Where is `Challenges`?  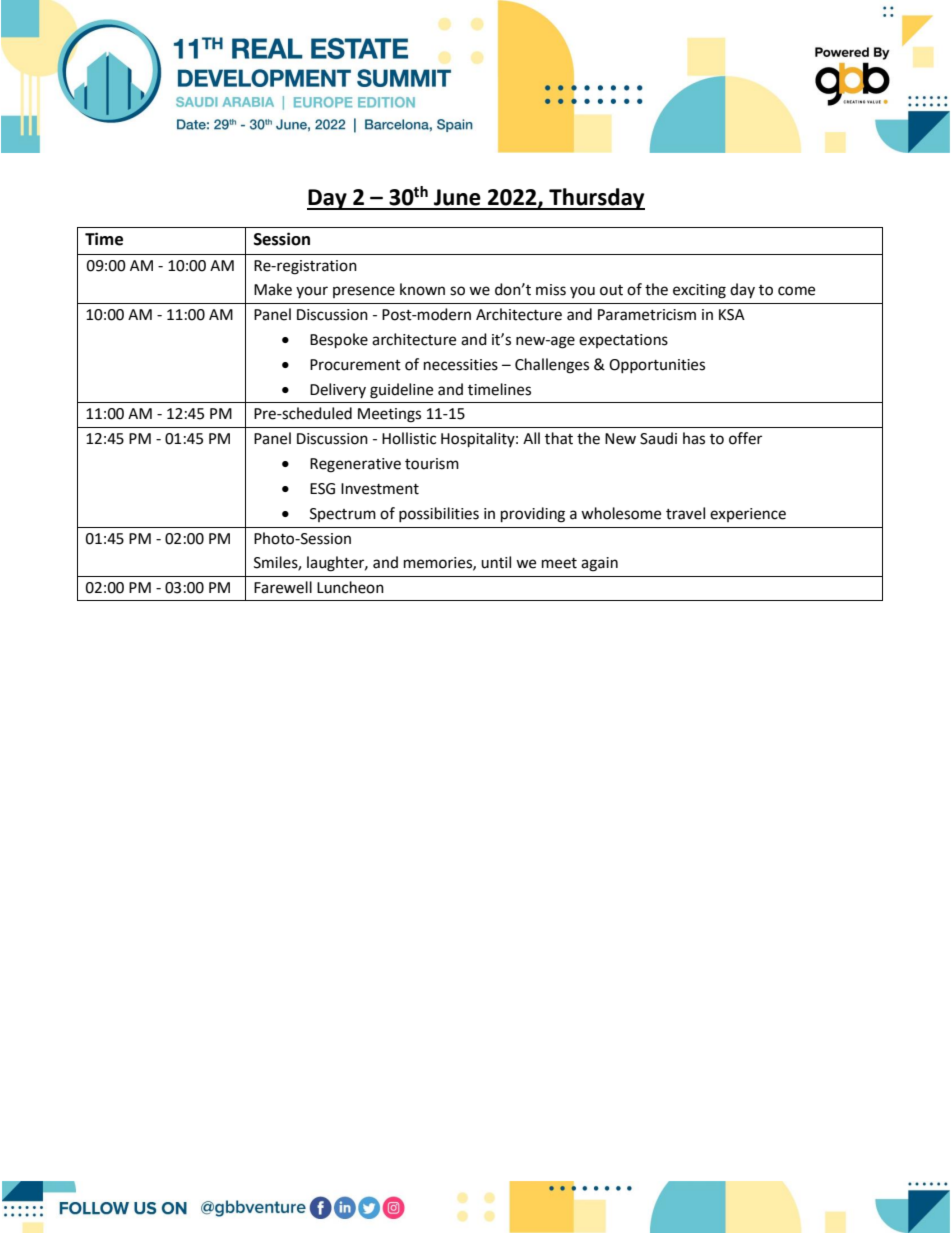
Challenges is located at coordinates (552, 366).
